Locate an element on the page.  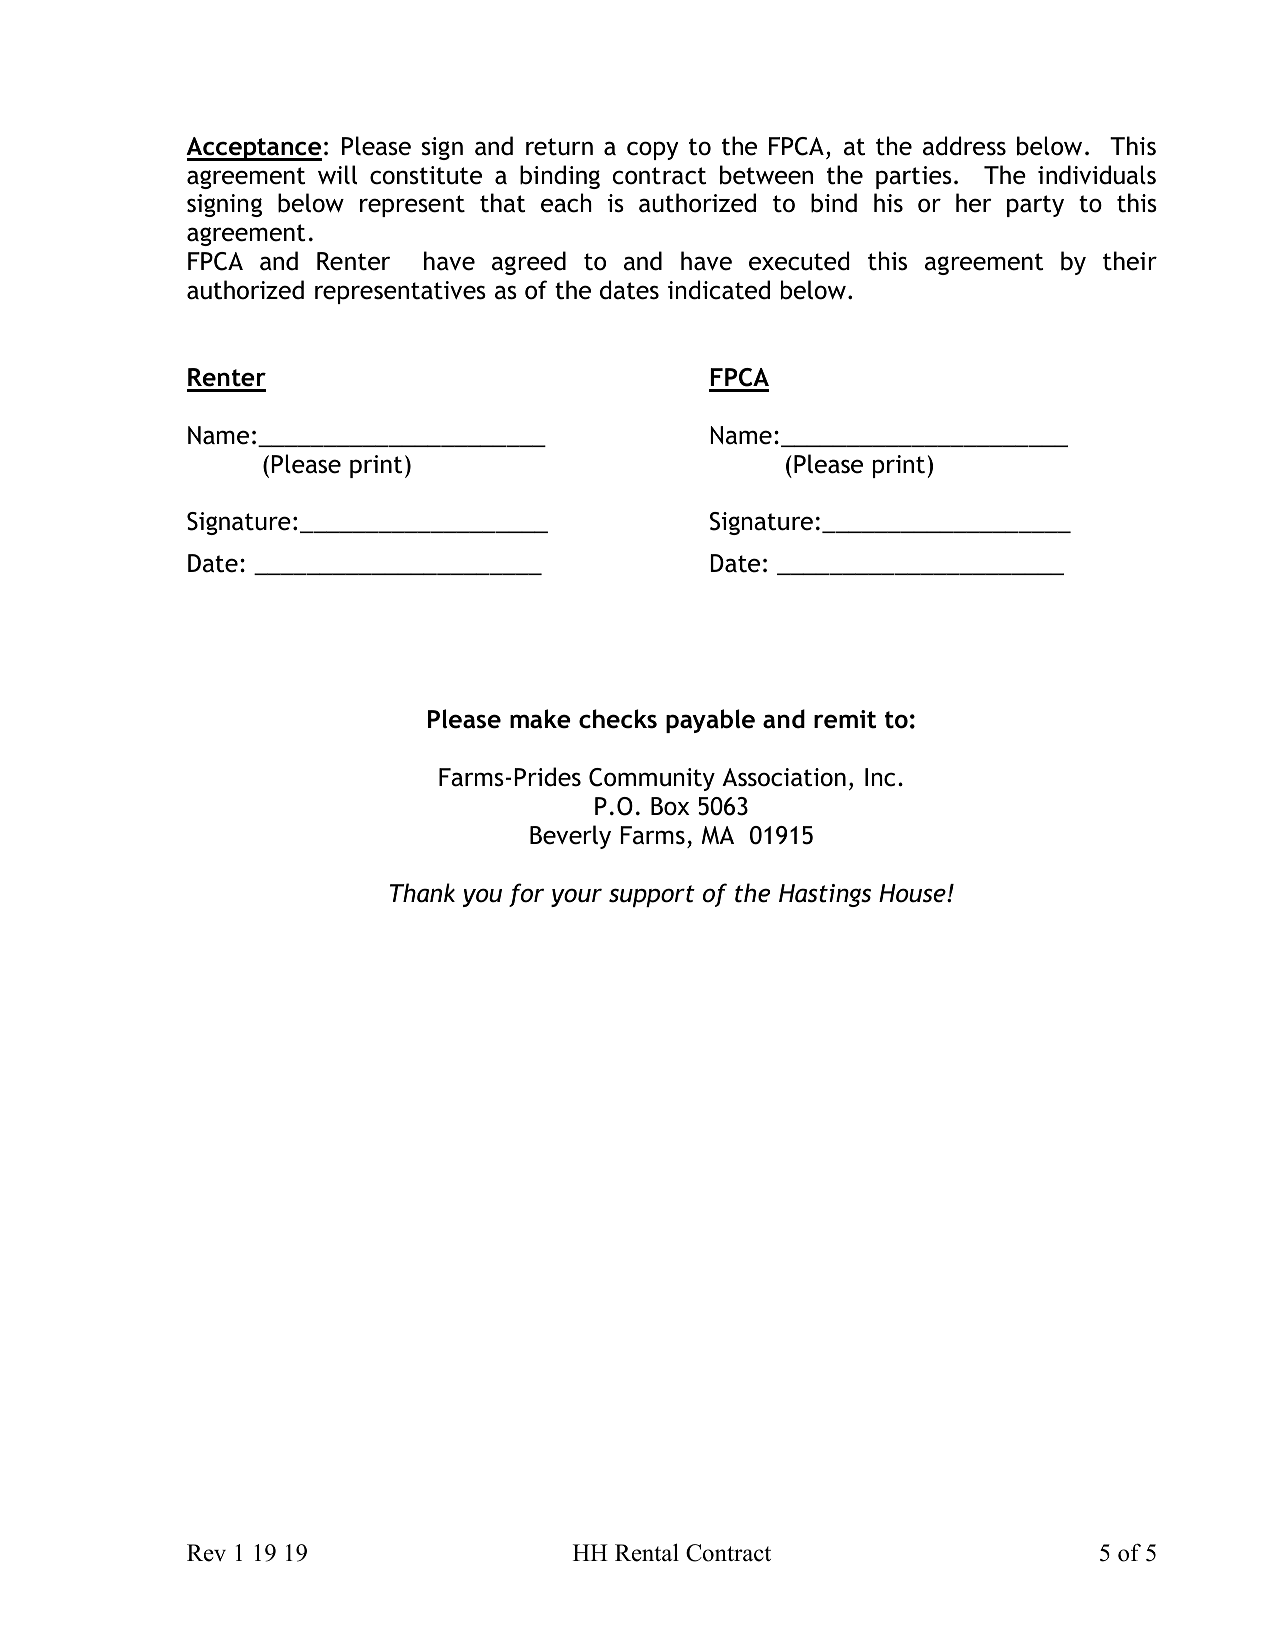
copy is located at coordinates (652, 150).
